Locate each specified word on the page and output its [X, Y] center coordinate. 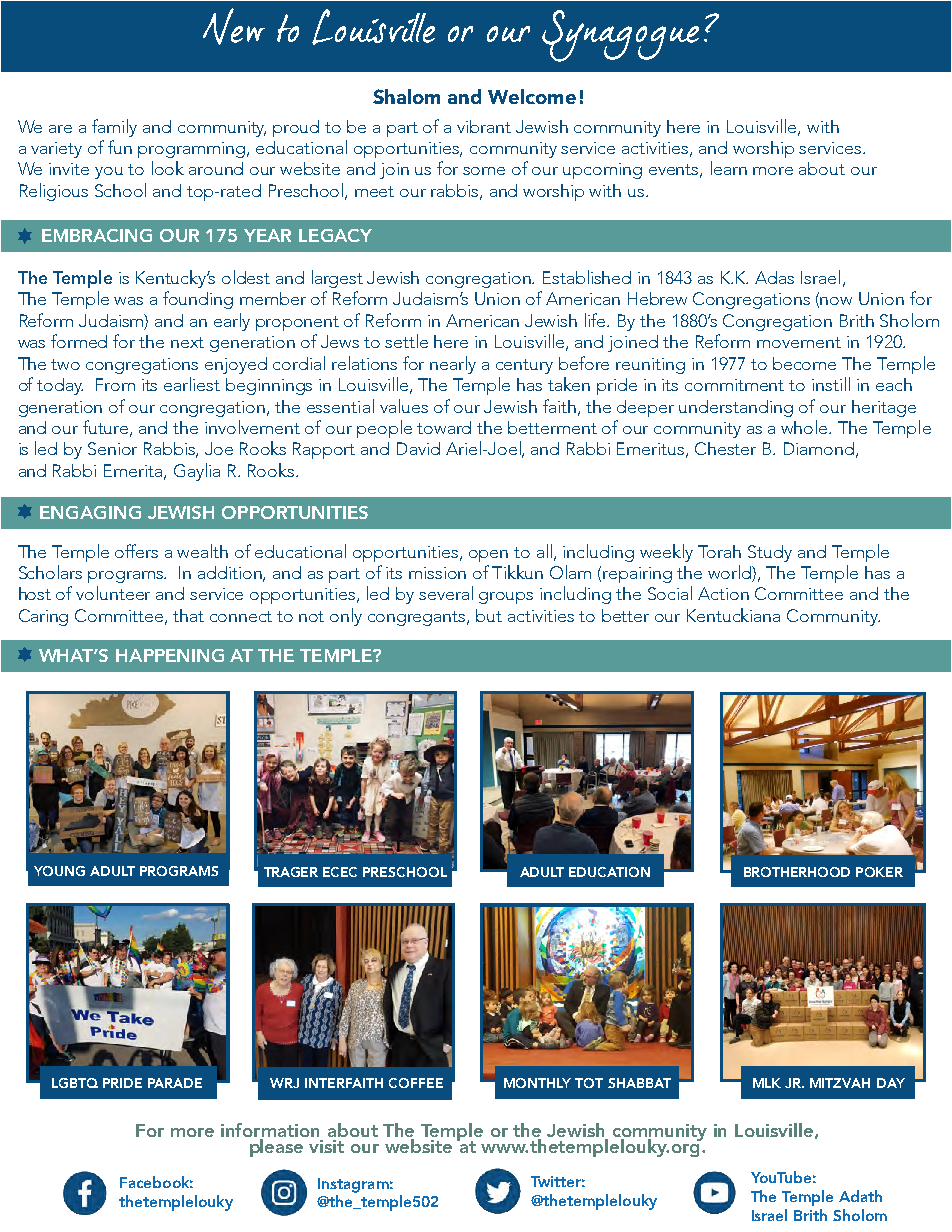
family [114, 128]
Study [770, 553]
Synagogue [620, 36]
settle [406, 341]
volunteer [113, 593]
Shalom [406, 96]
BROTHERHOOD [797, 872]
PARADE [175, 1083]
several [446, 593]
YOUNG [59, 871]
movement [799, 342]
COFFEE [416, 1083]
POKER [879, 872]
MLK [767, 1083]
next [187, 342]
